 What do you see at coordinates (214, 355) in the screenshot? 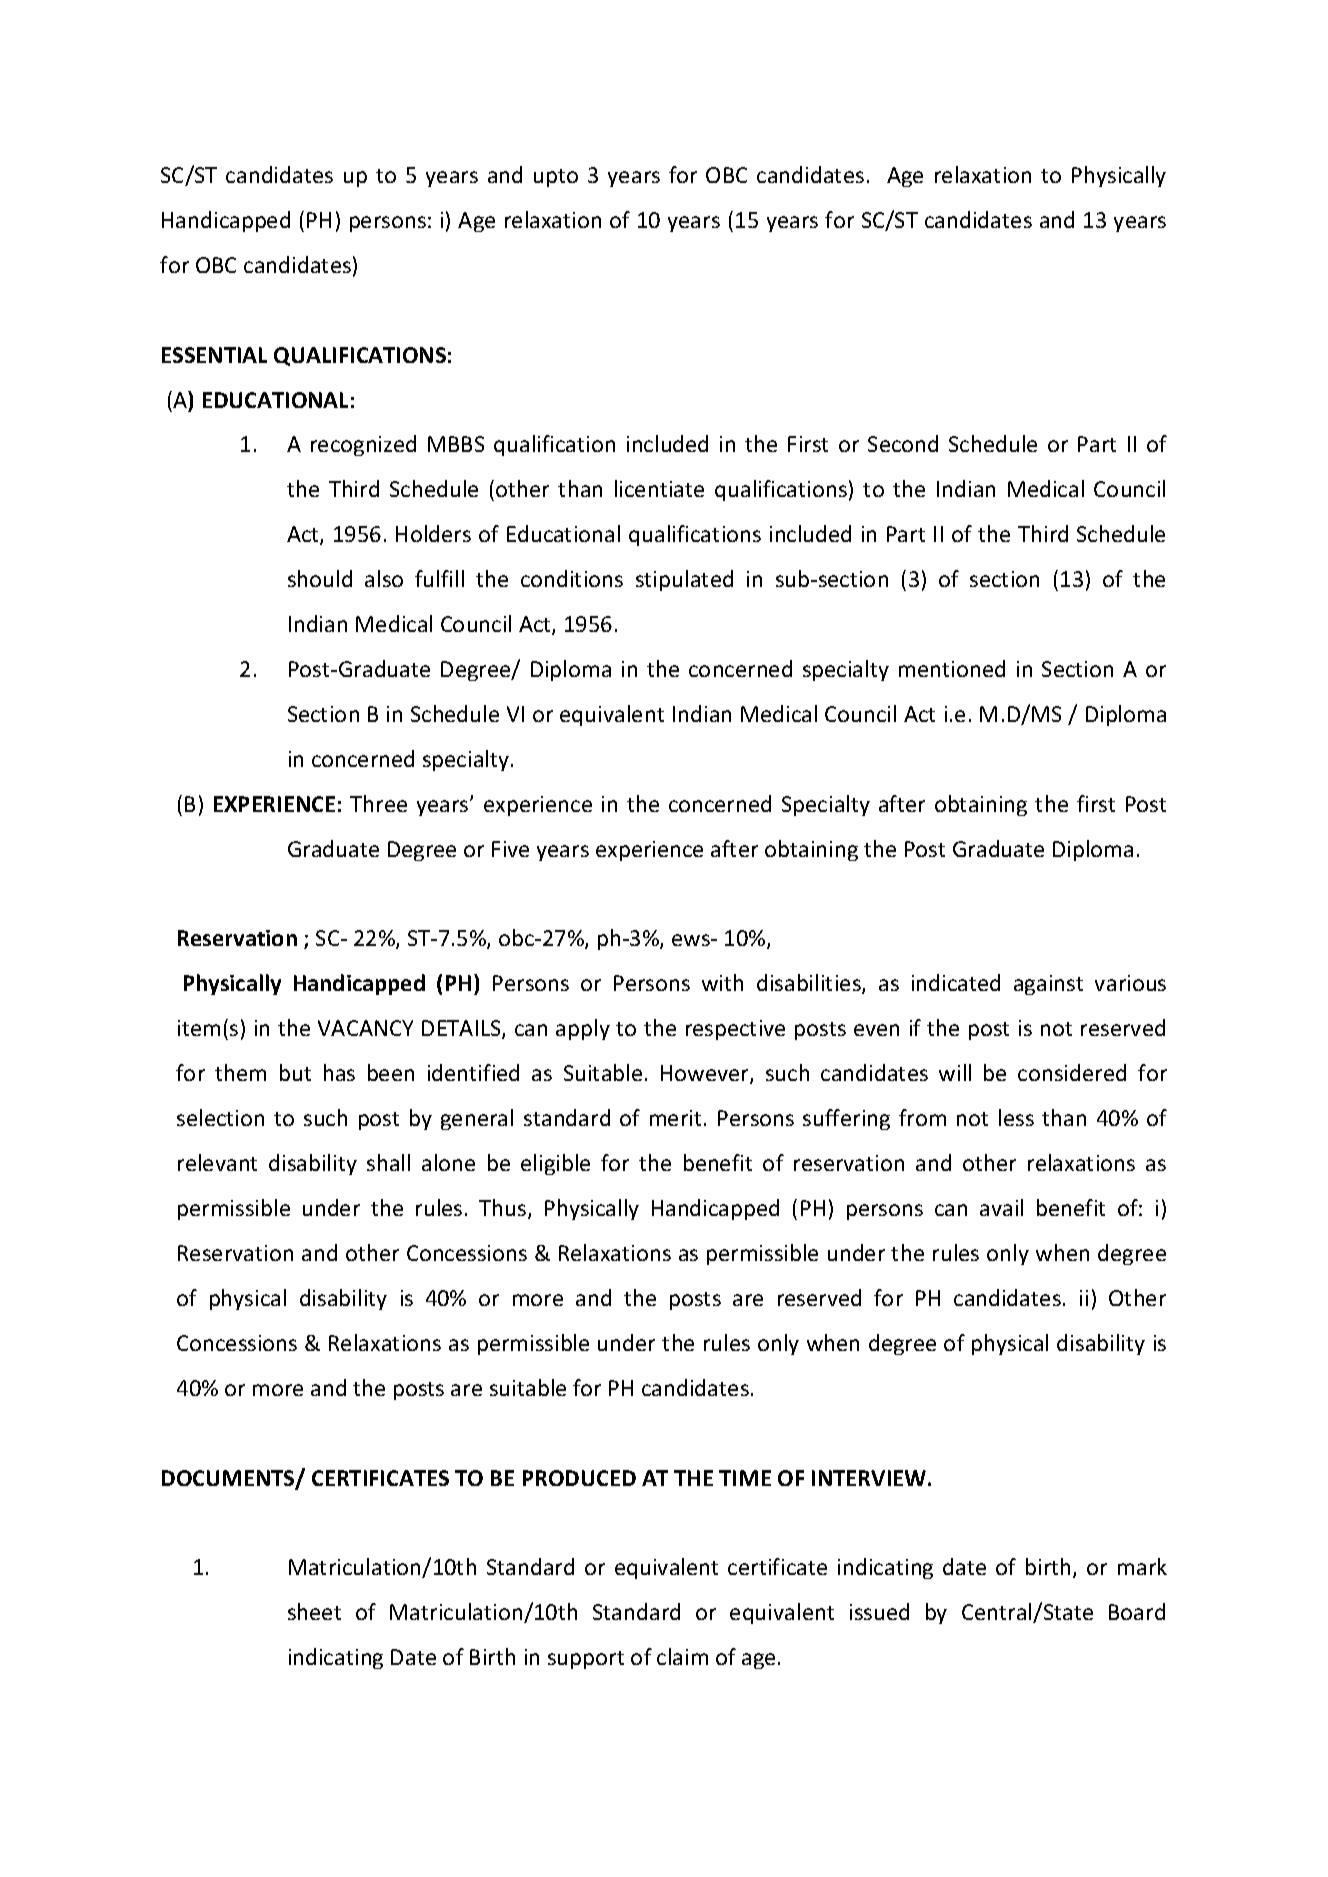
I see `ESSENTIAL` at bounding box center [214, 355].
